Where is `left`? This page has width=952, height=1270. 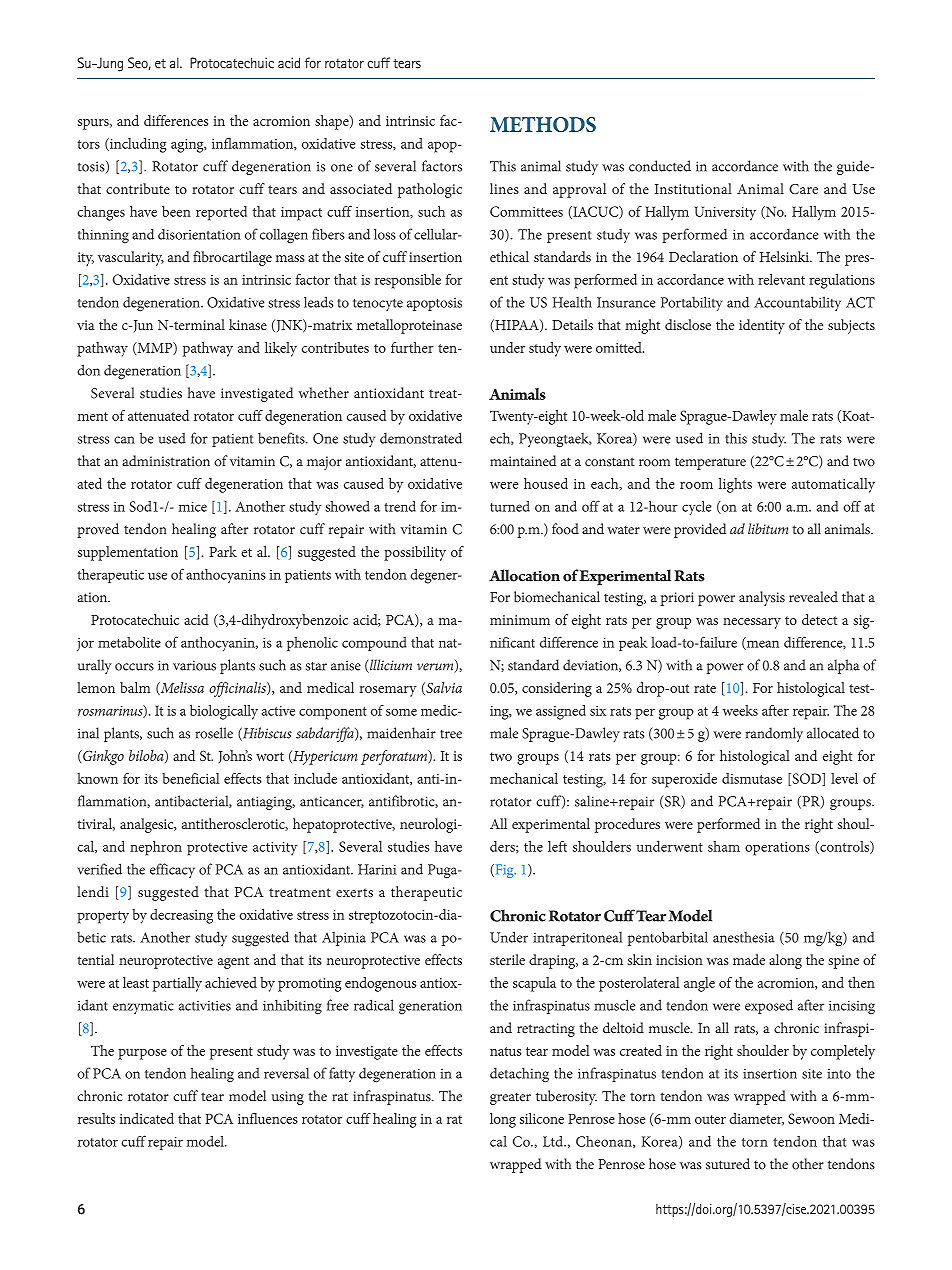
left is located at coordinates (557, 846).
